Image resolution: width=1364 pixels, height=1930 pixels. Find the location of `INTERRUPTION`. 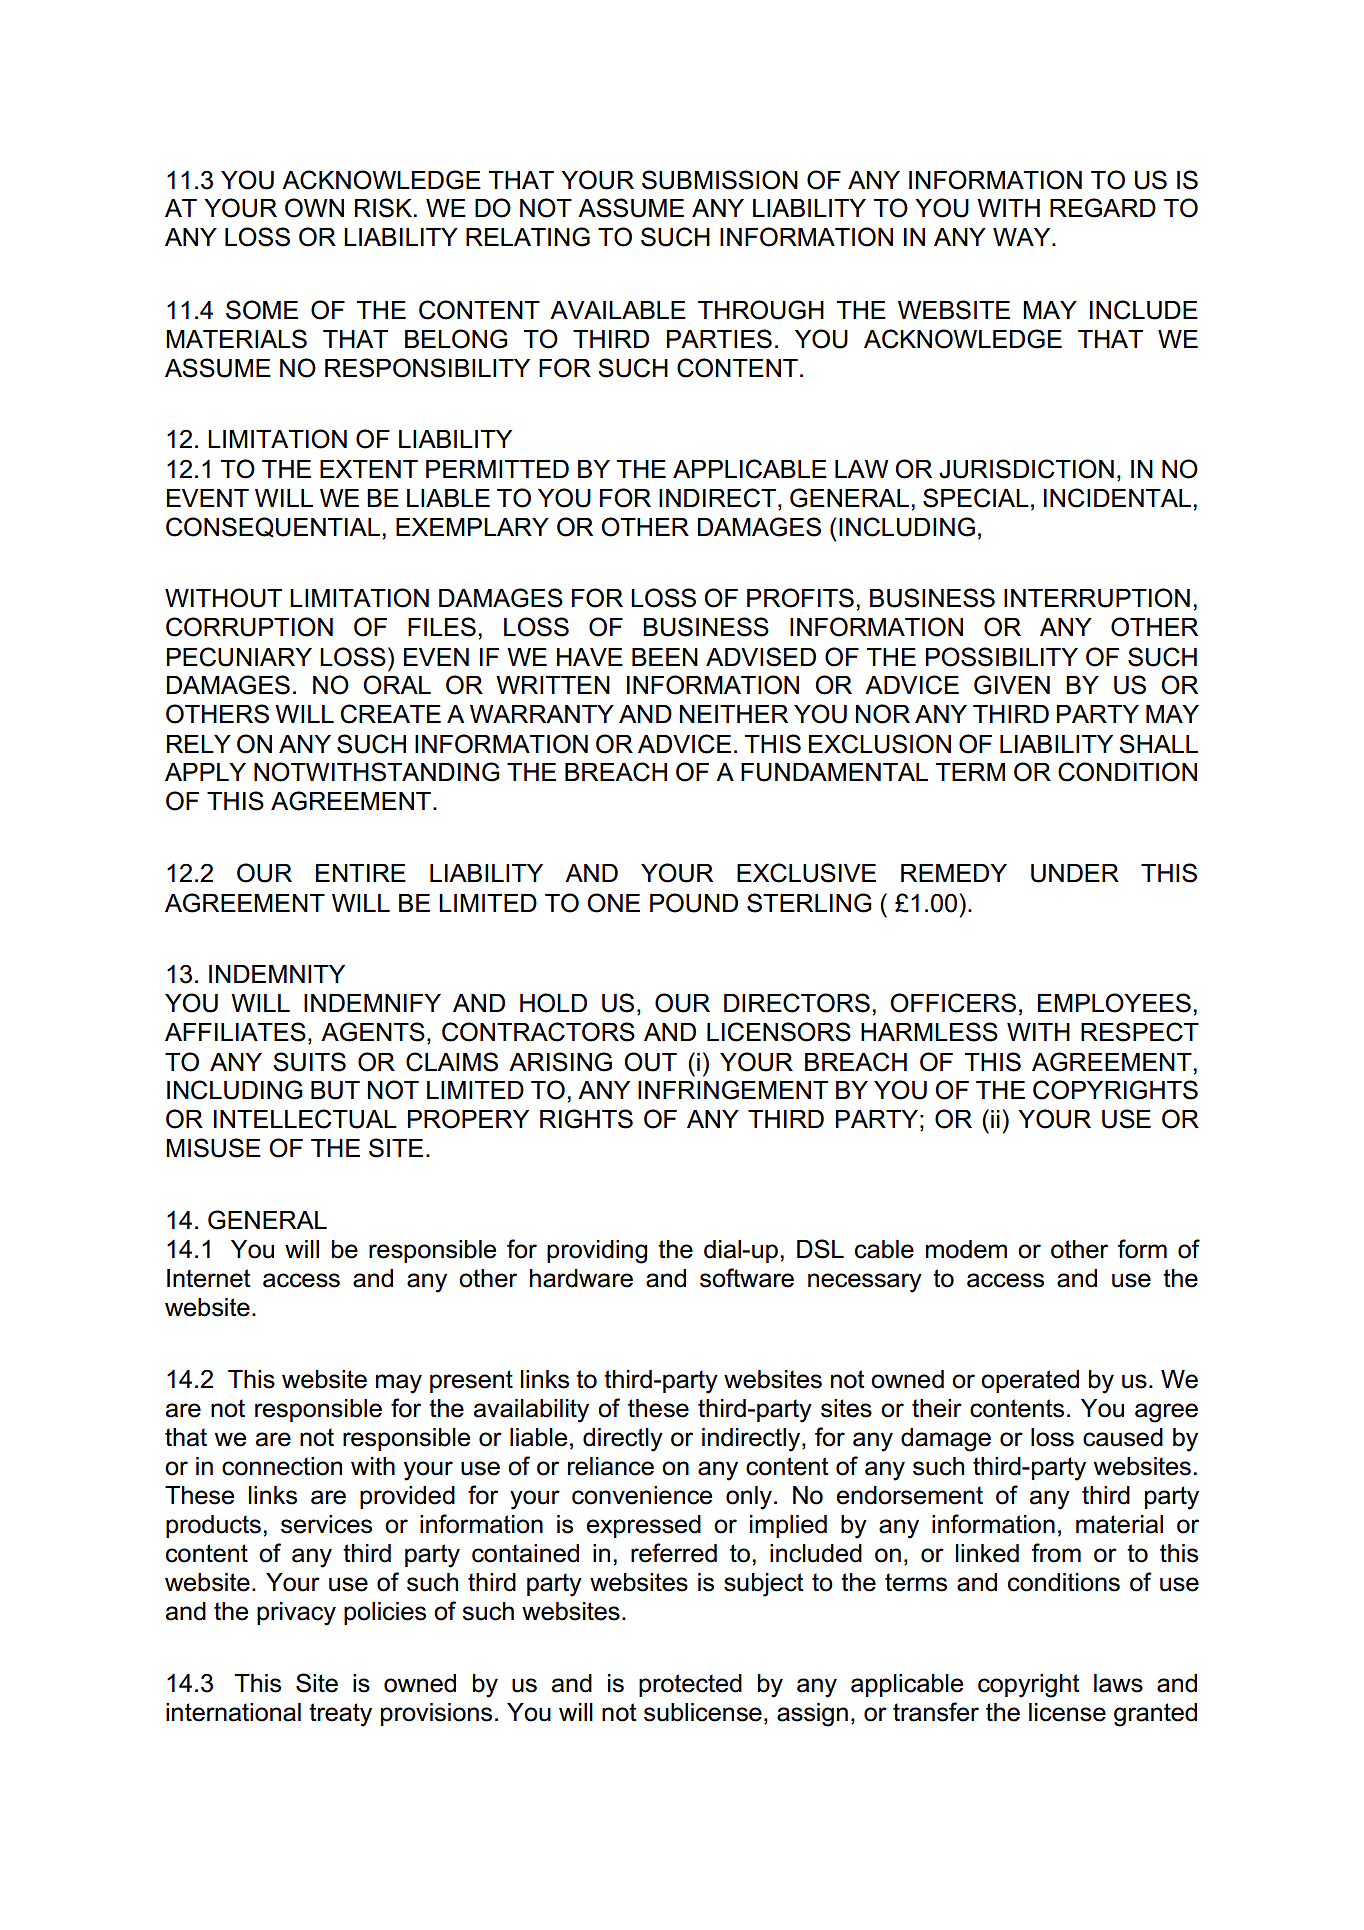

INTERRUPTION is located at coordinates (1097, 598).
